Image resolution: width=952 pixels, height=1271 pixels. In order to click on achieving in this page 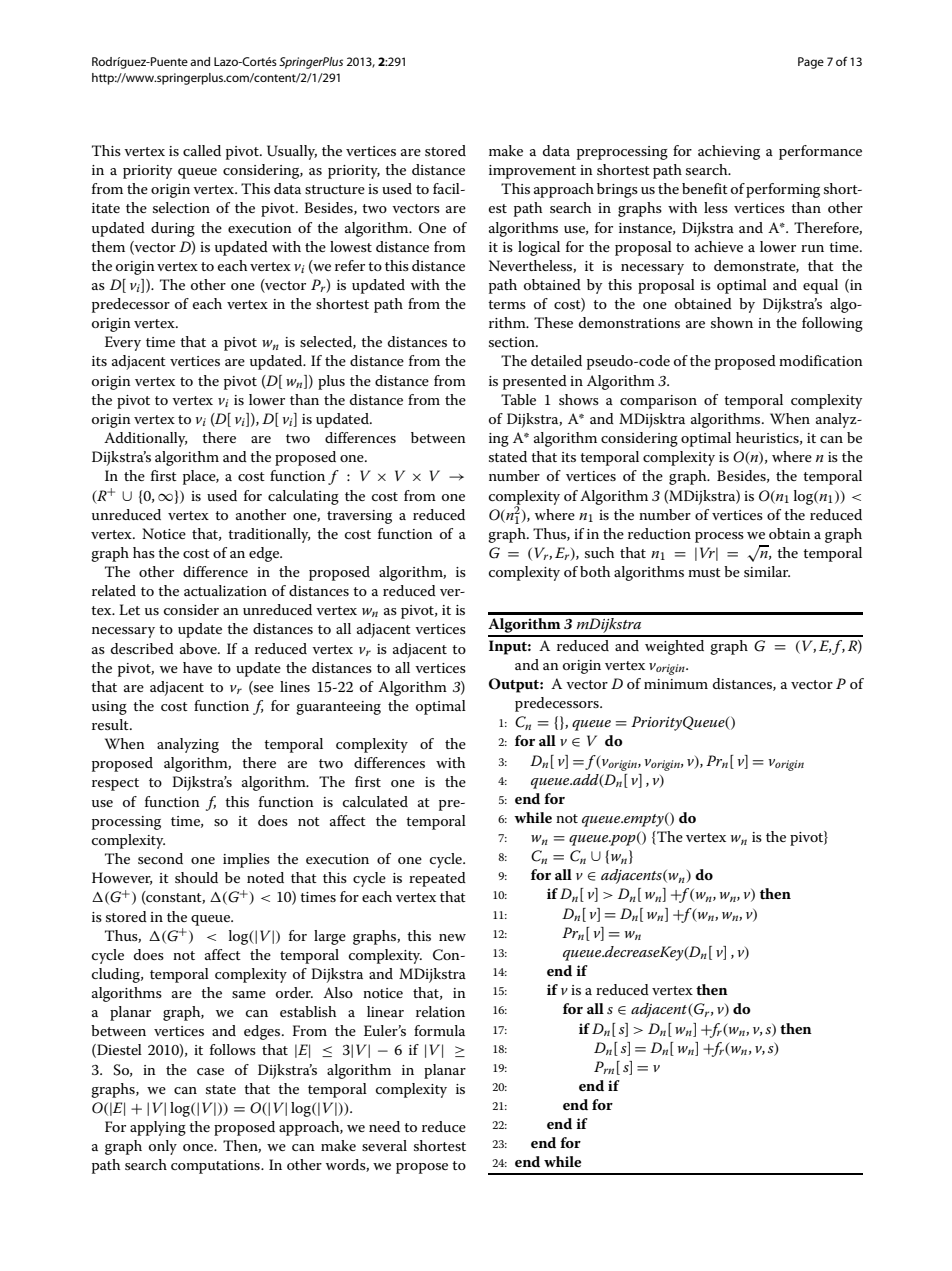, I will do `click(729, 152)`.
